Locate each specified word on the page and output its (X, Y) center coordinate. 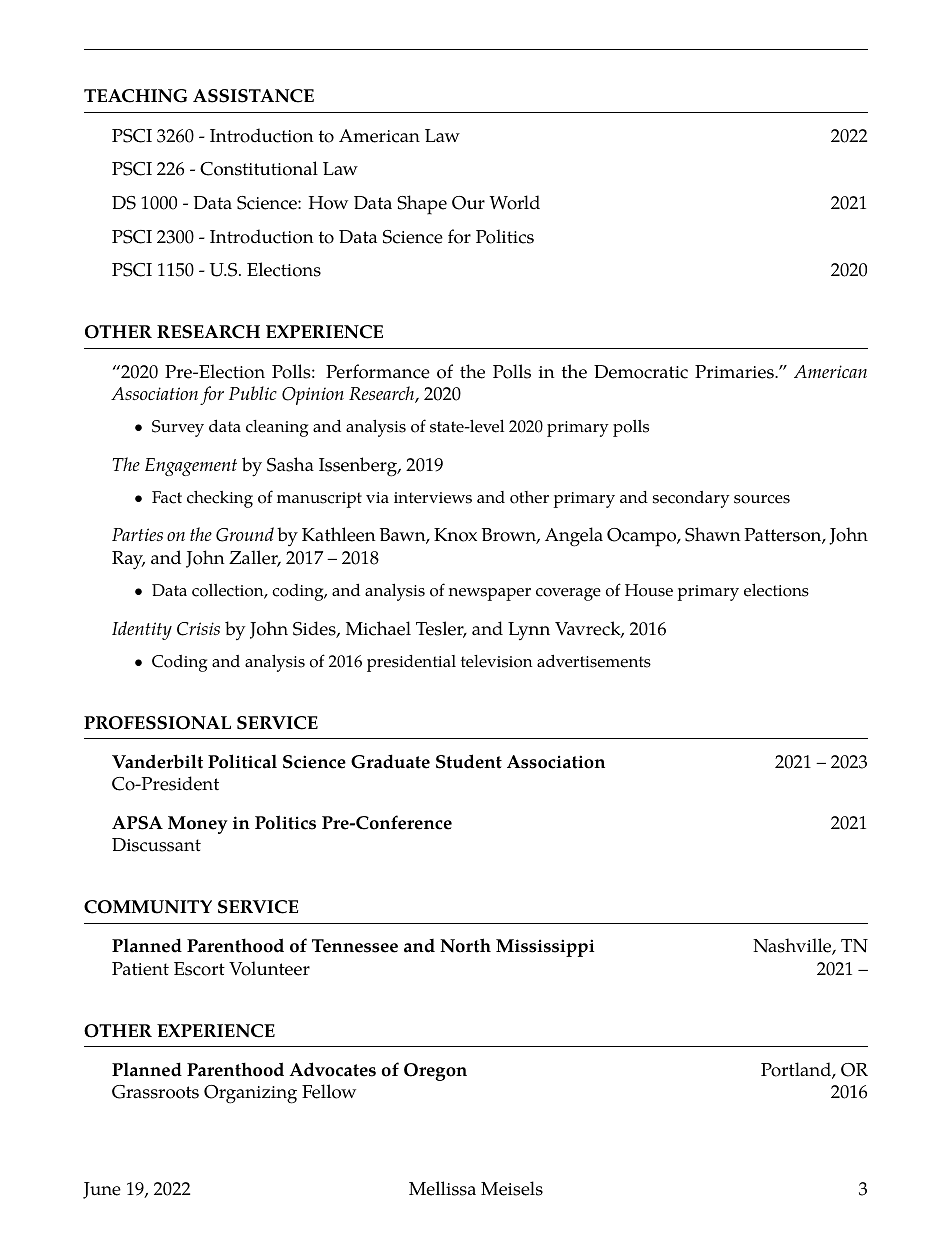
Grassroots (155, 1092)
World (514, 202)
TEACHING (135, 96)
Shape (422, 205)
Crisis (198, 629)
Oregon (435, 1072)
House (649, 590)
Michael (378, 628)
